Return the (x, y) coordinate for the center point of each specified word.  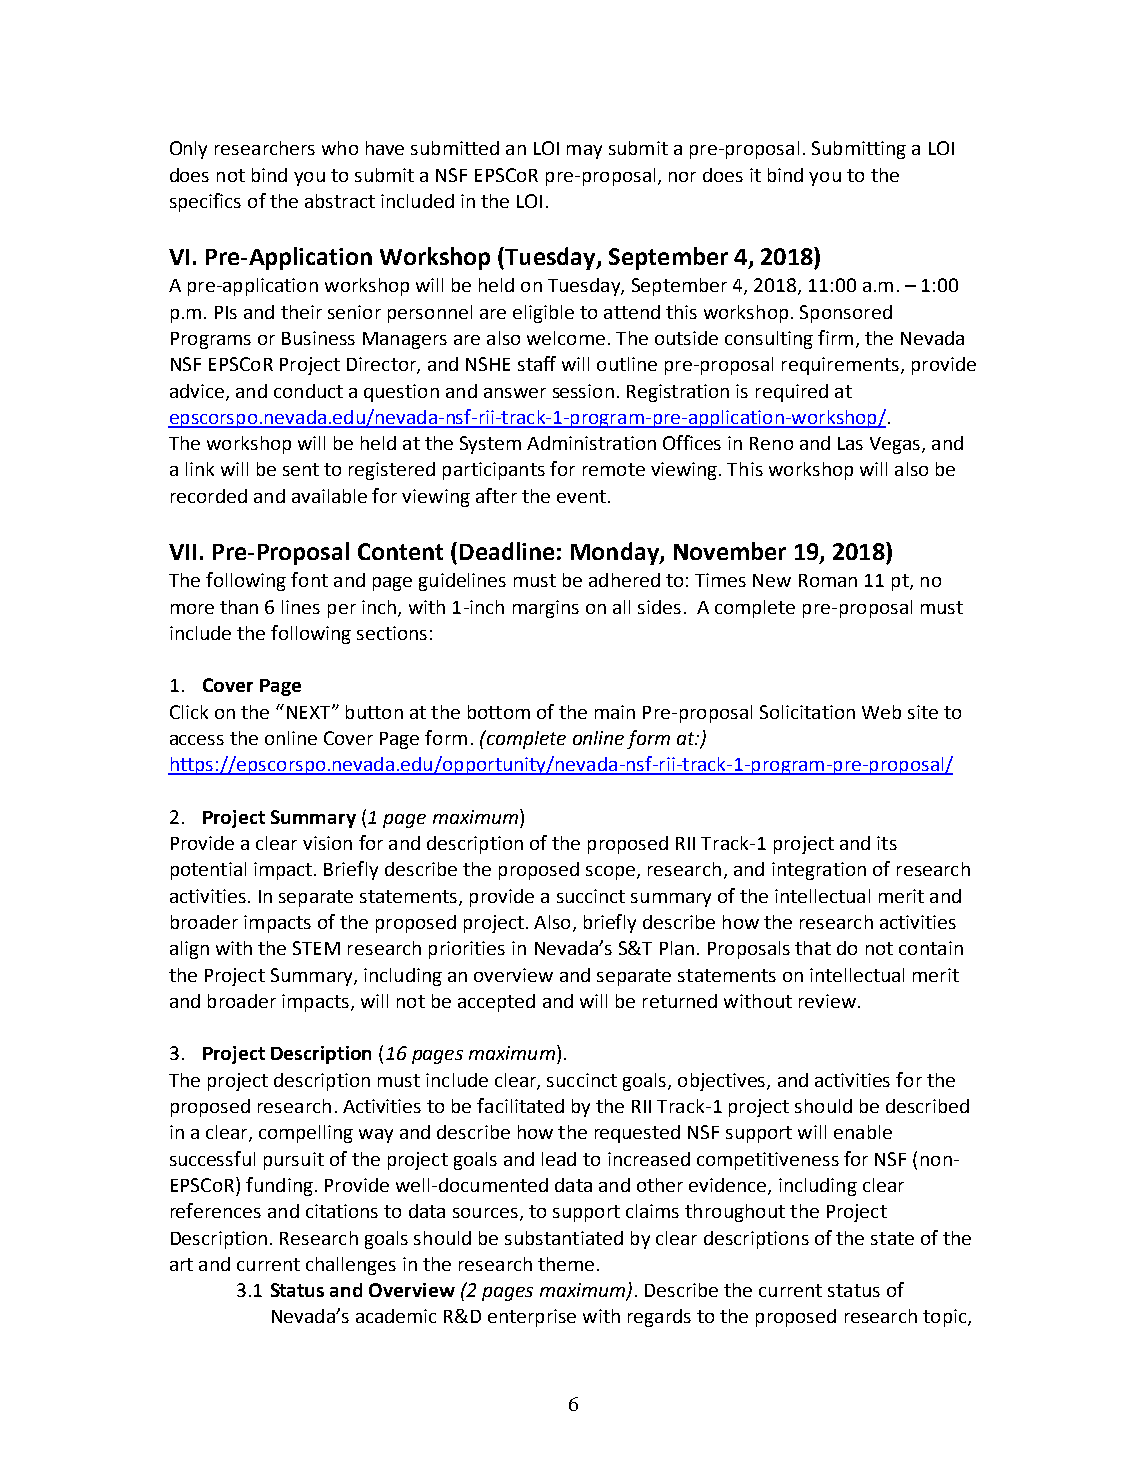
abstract (340, 201)
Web (881, 712)
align (189, 950)
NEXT (310, 712)
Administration (591, 443)
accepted (496, 1003)
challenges (351, 1266)
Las (850, 443)
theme (566, 1264)
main (615, 712)
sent (301, 469)
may (584, 152)
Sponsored (846, 314)
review (827, 1001)
